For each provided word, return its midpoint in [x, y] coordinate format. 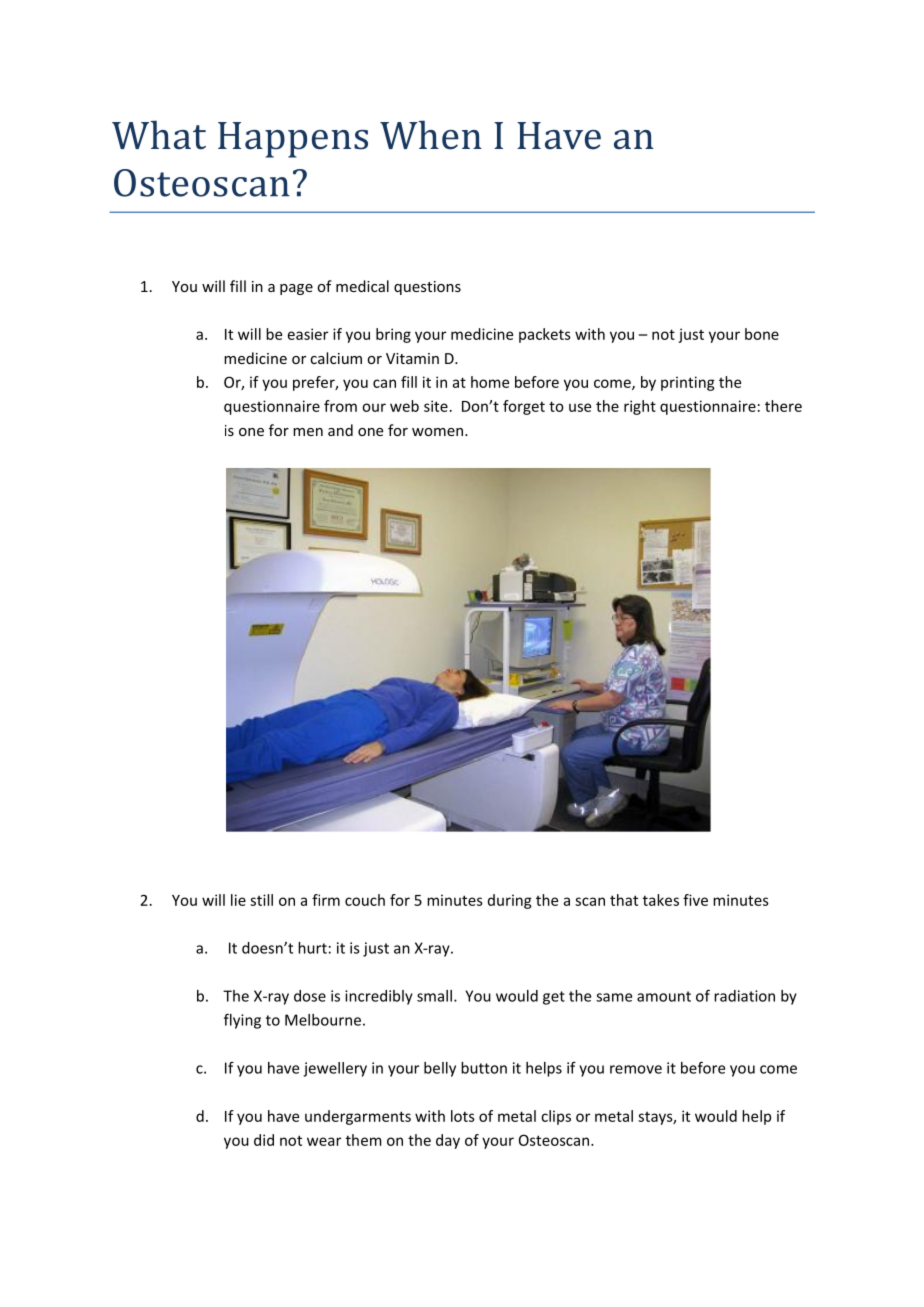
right [640, 407]
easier [308, 334]
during [510, 901]
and [340, 430]
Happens [293, 140]
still [261, 900]
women [439, 432]
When [431, 135]
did [264, 1140]
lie [238, 900]
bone [762, 334]
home [490, 382]
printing [688, 383]
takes [661, 900]
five [695, 900]
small [434, 996]
